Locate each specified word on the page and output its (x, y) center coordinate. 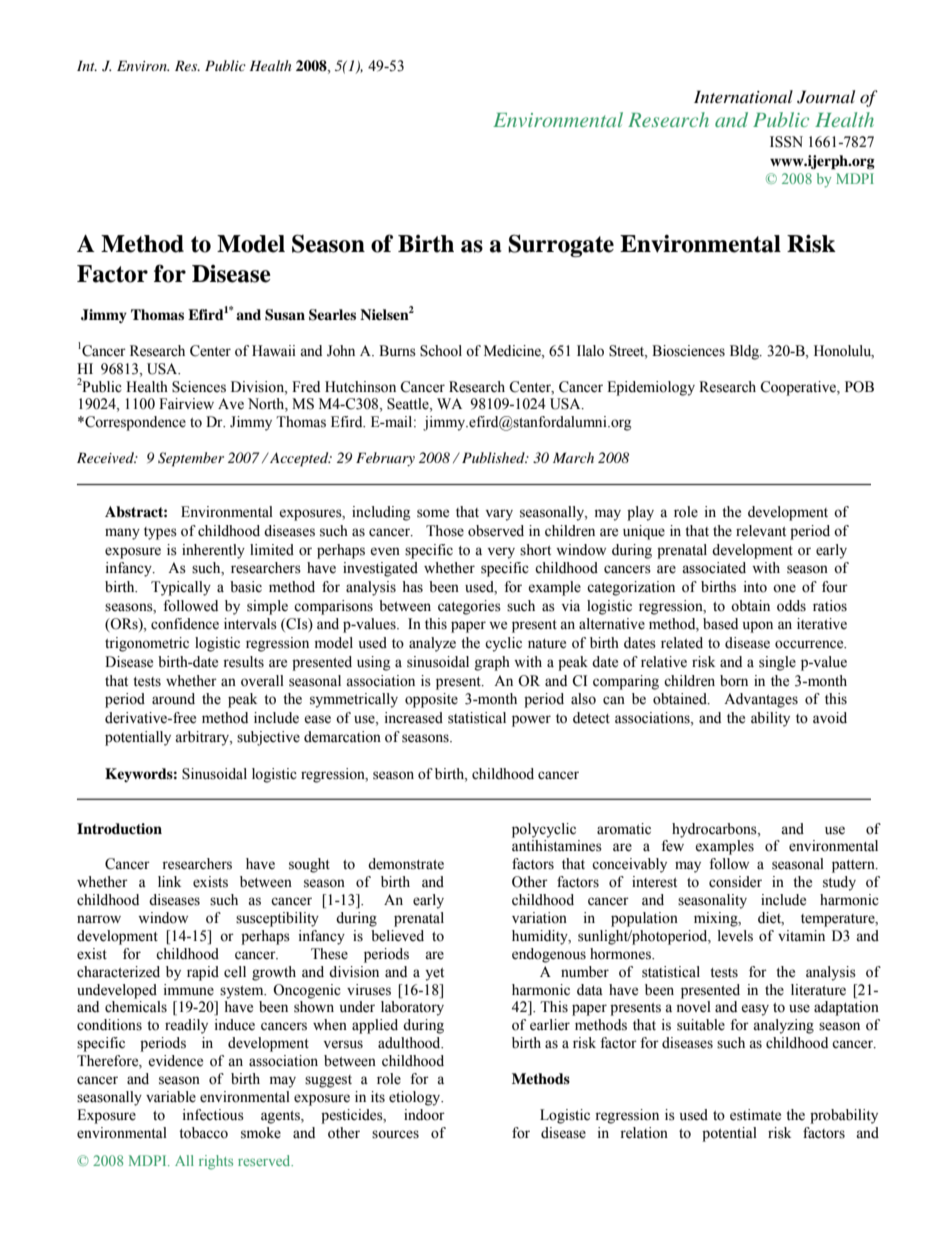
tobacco (203, 1133)
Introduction (119, 829)
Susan (285, 315)
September (191, 459)
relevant (761, 531)
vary (499, 515)
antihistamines (557, 846)
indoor (424, 1115)
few (672, 846)
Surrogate (561, 245)
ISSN (786, 142)
